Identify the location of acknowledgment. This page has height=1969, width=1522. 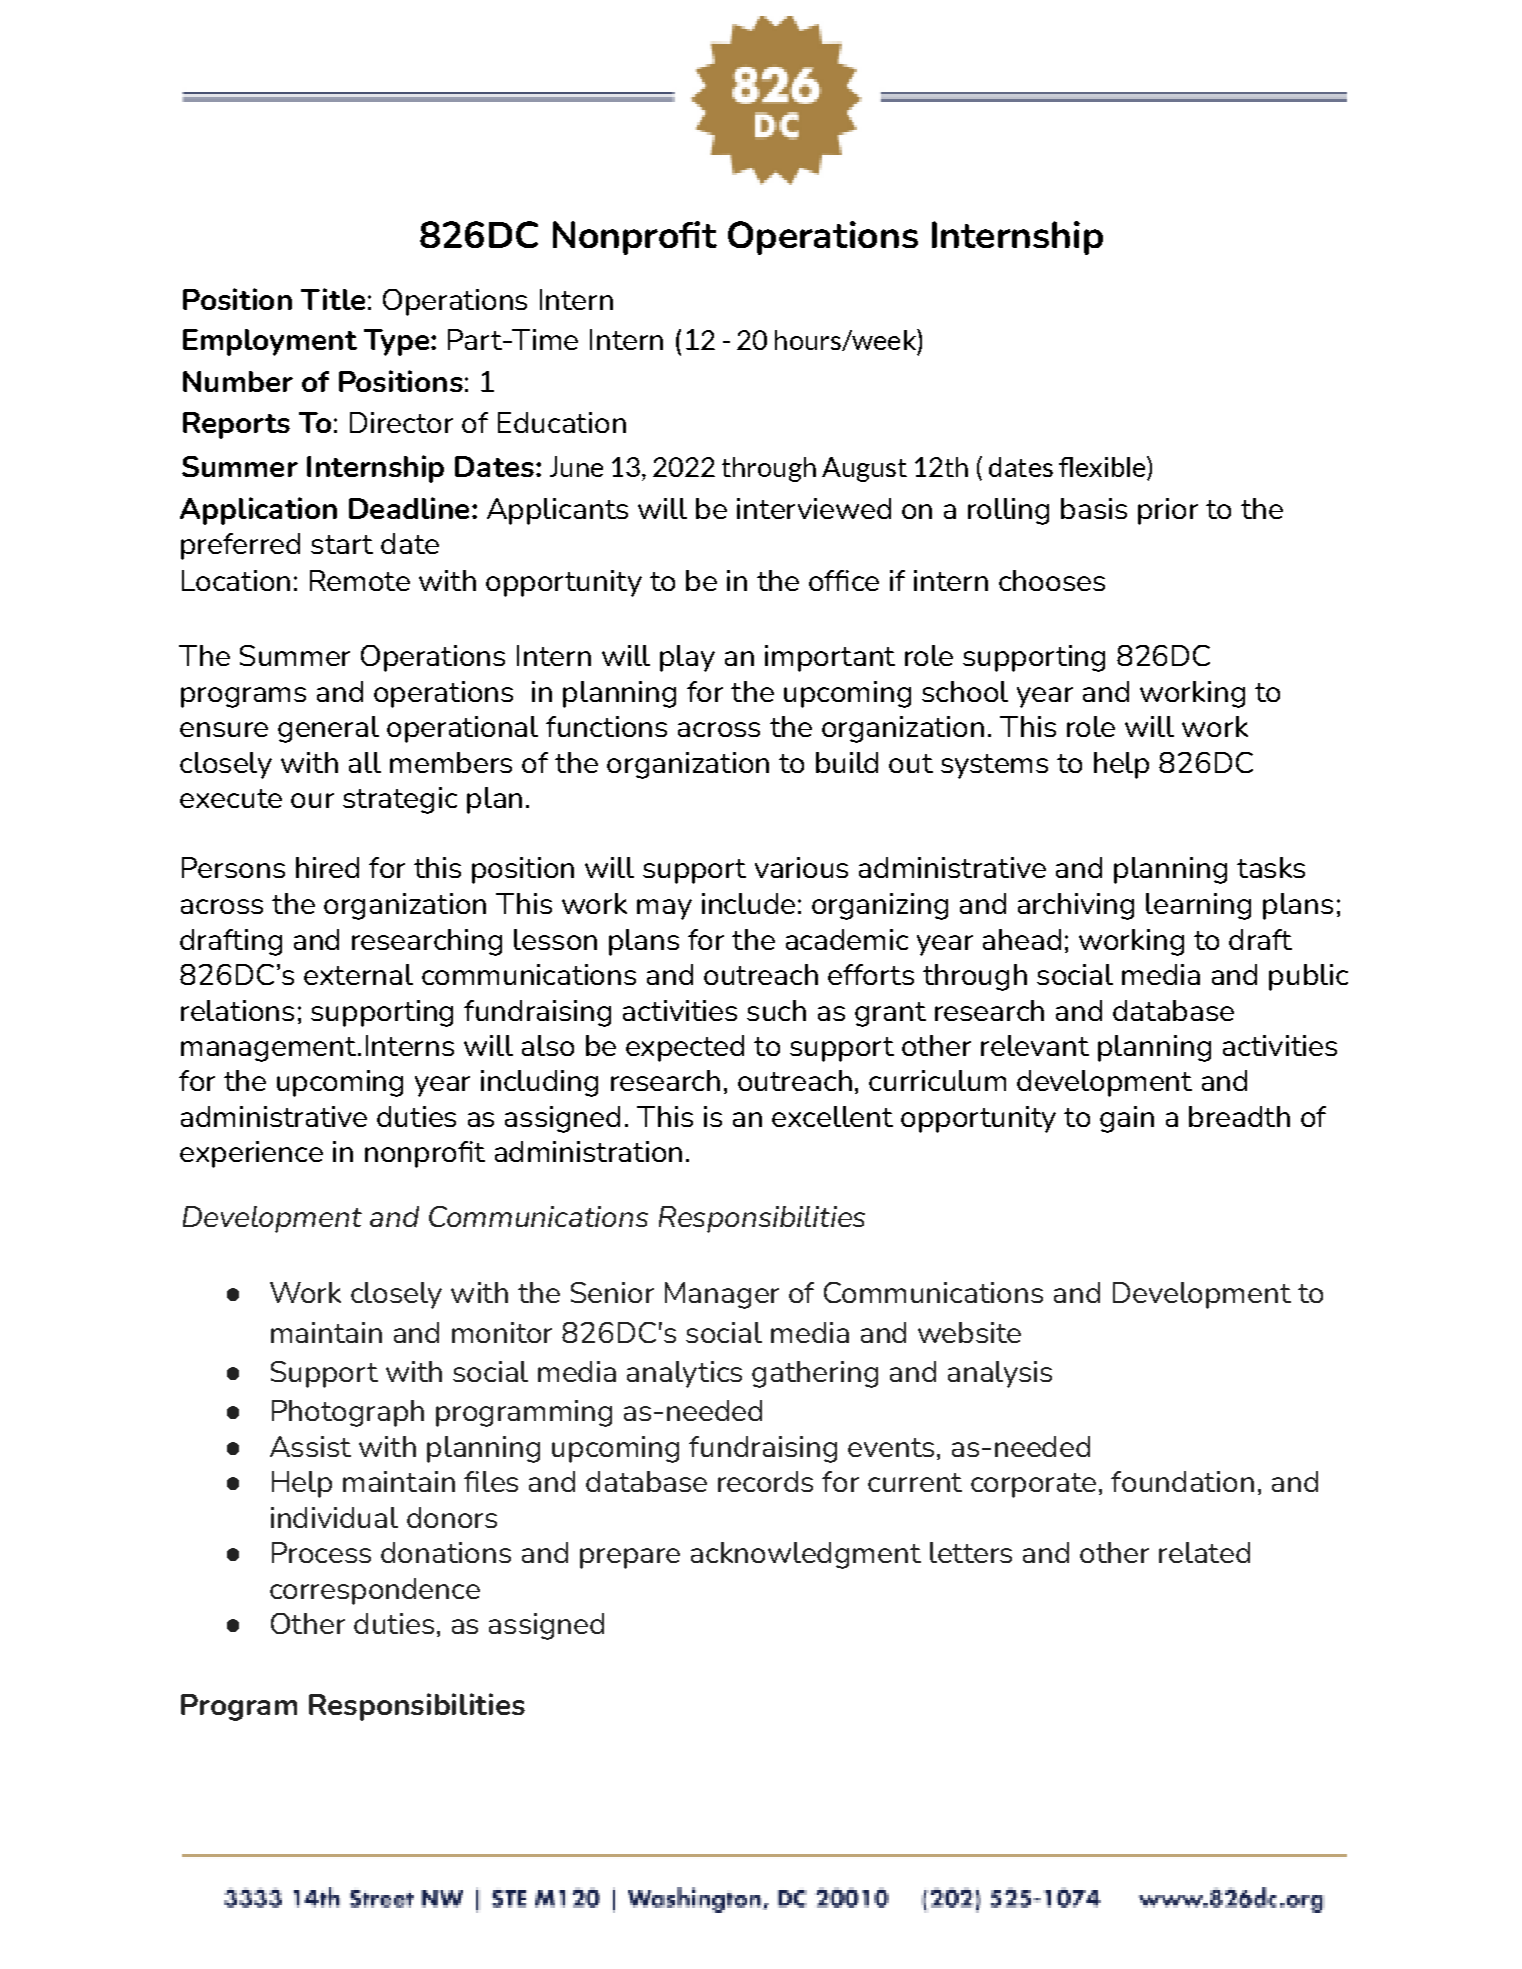
(806, 1555).
